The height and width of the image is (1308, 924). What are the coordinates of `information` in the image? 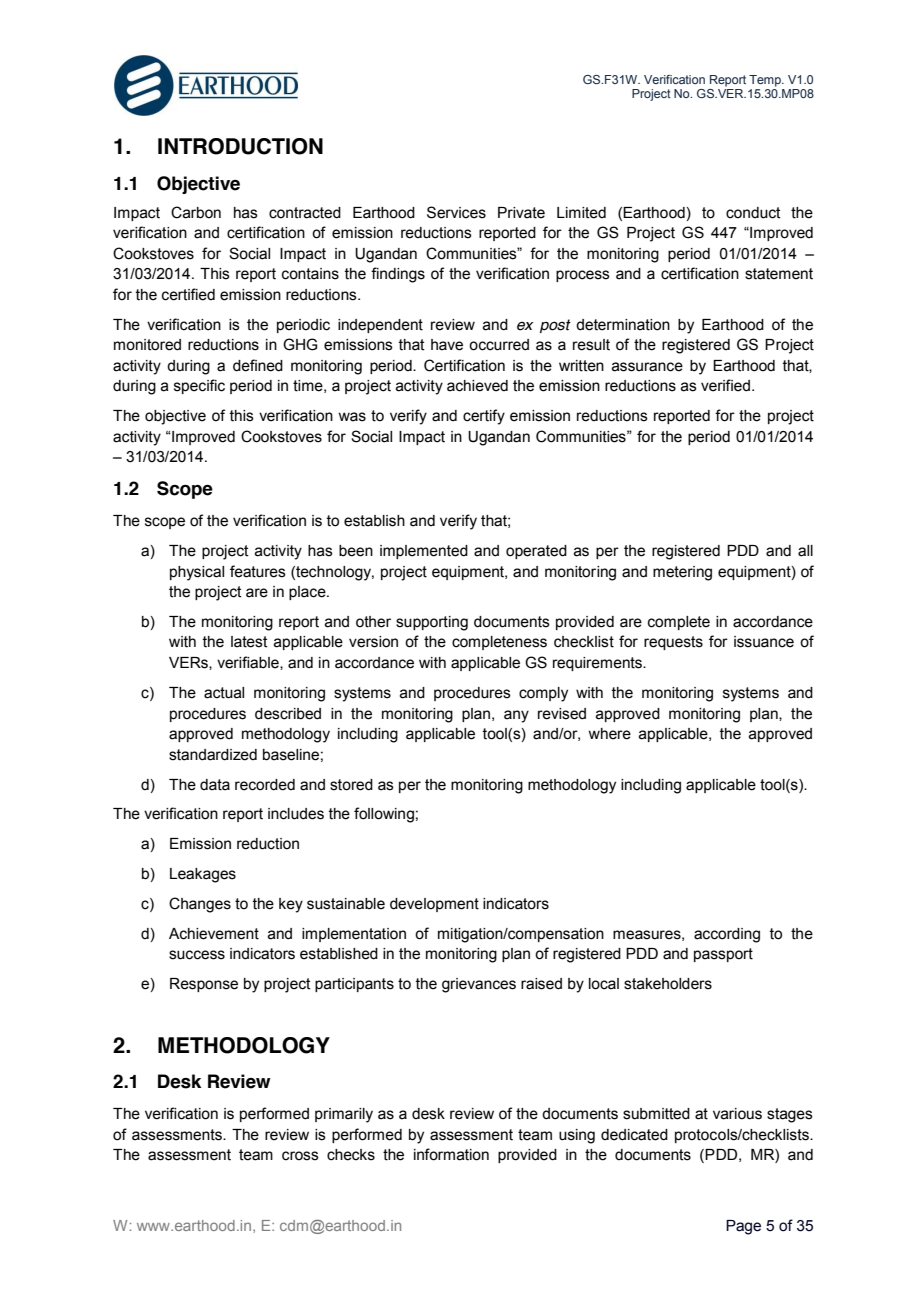 It's located at (451, 1154).
